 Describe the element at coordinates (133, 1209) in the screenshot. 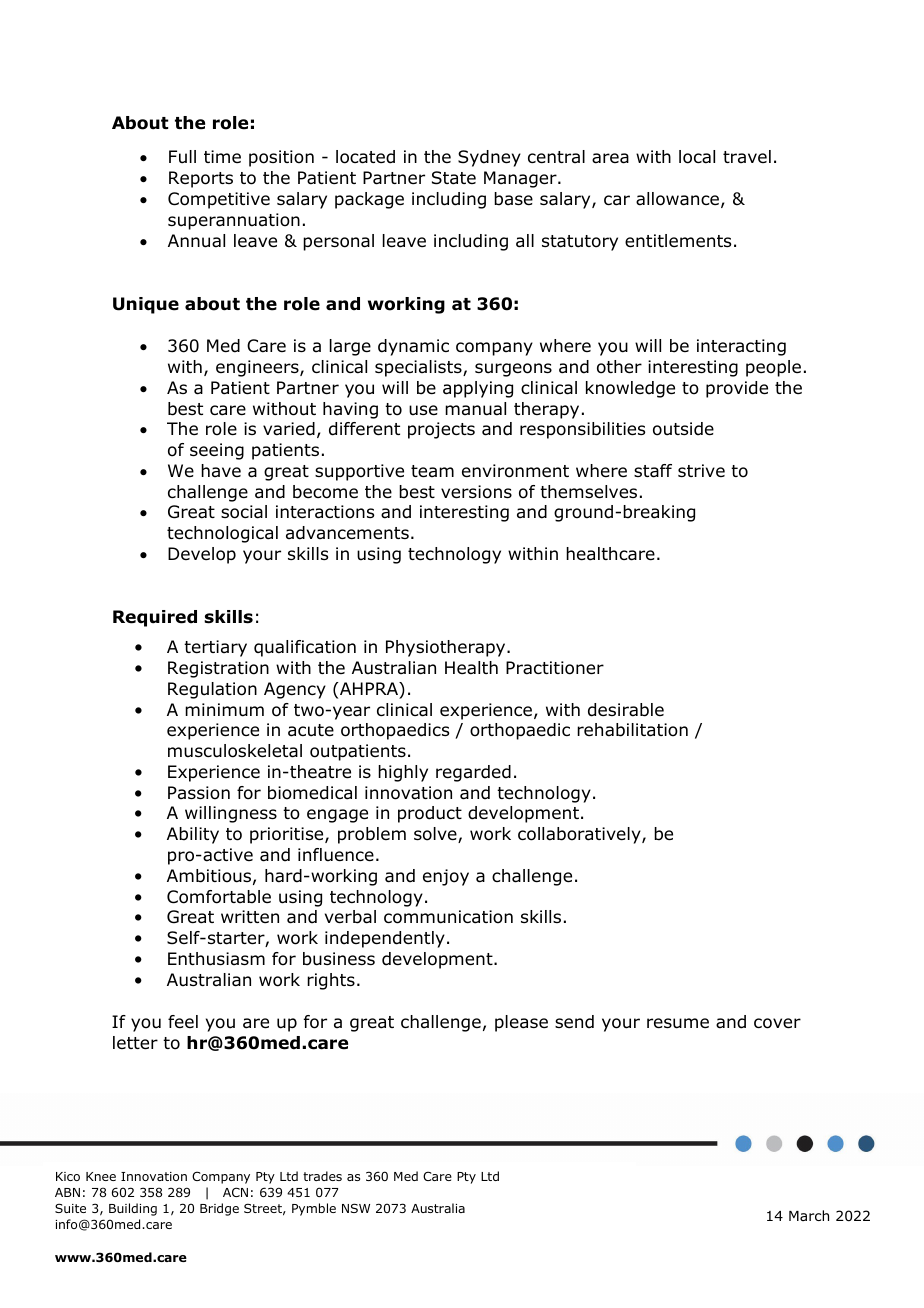

I see `Building` at that location.
